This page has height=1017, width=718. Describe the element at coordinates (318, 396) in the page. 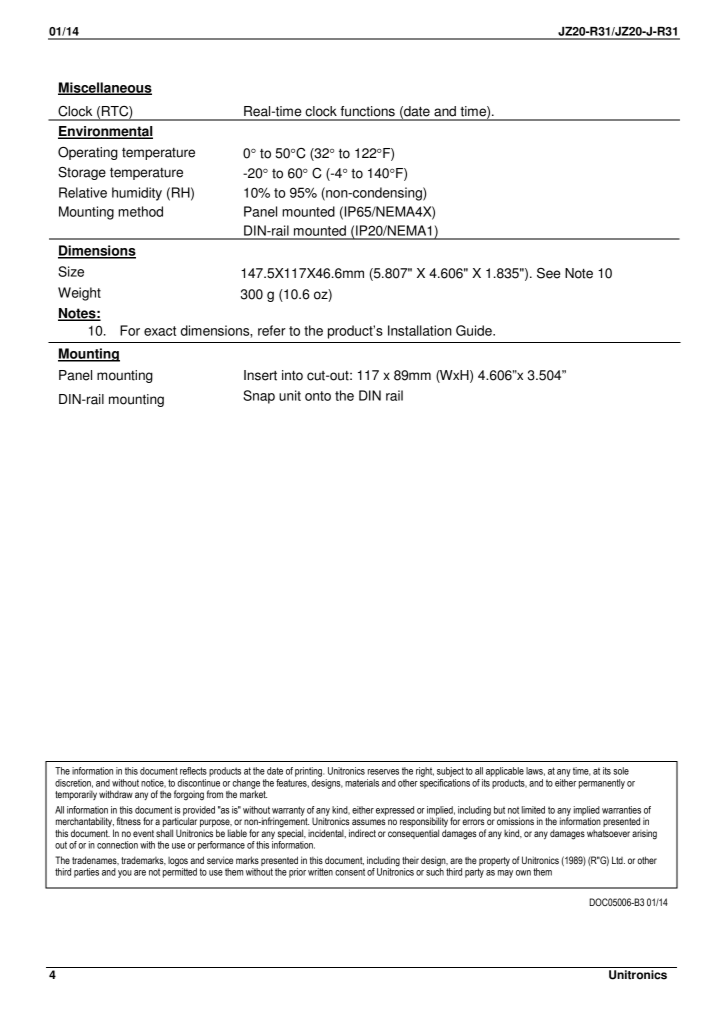

I see `onto` at that location.
